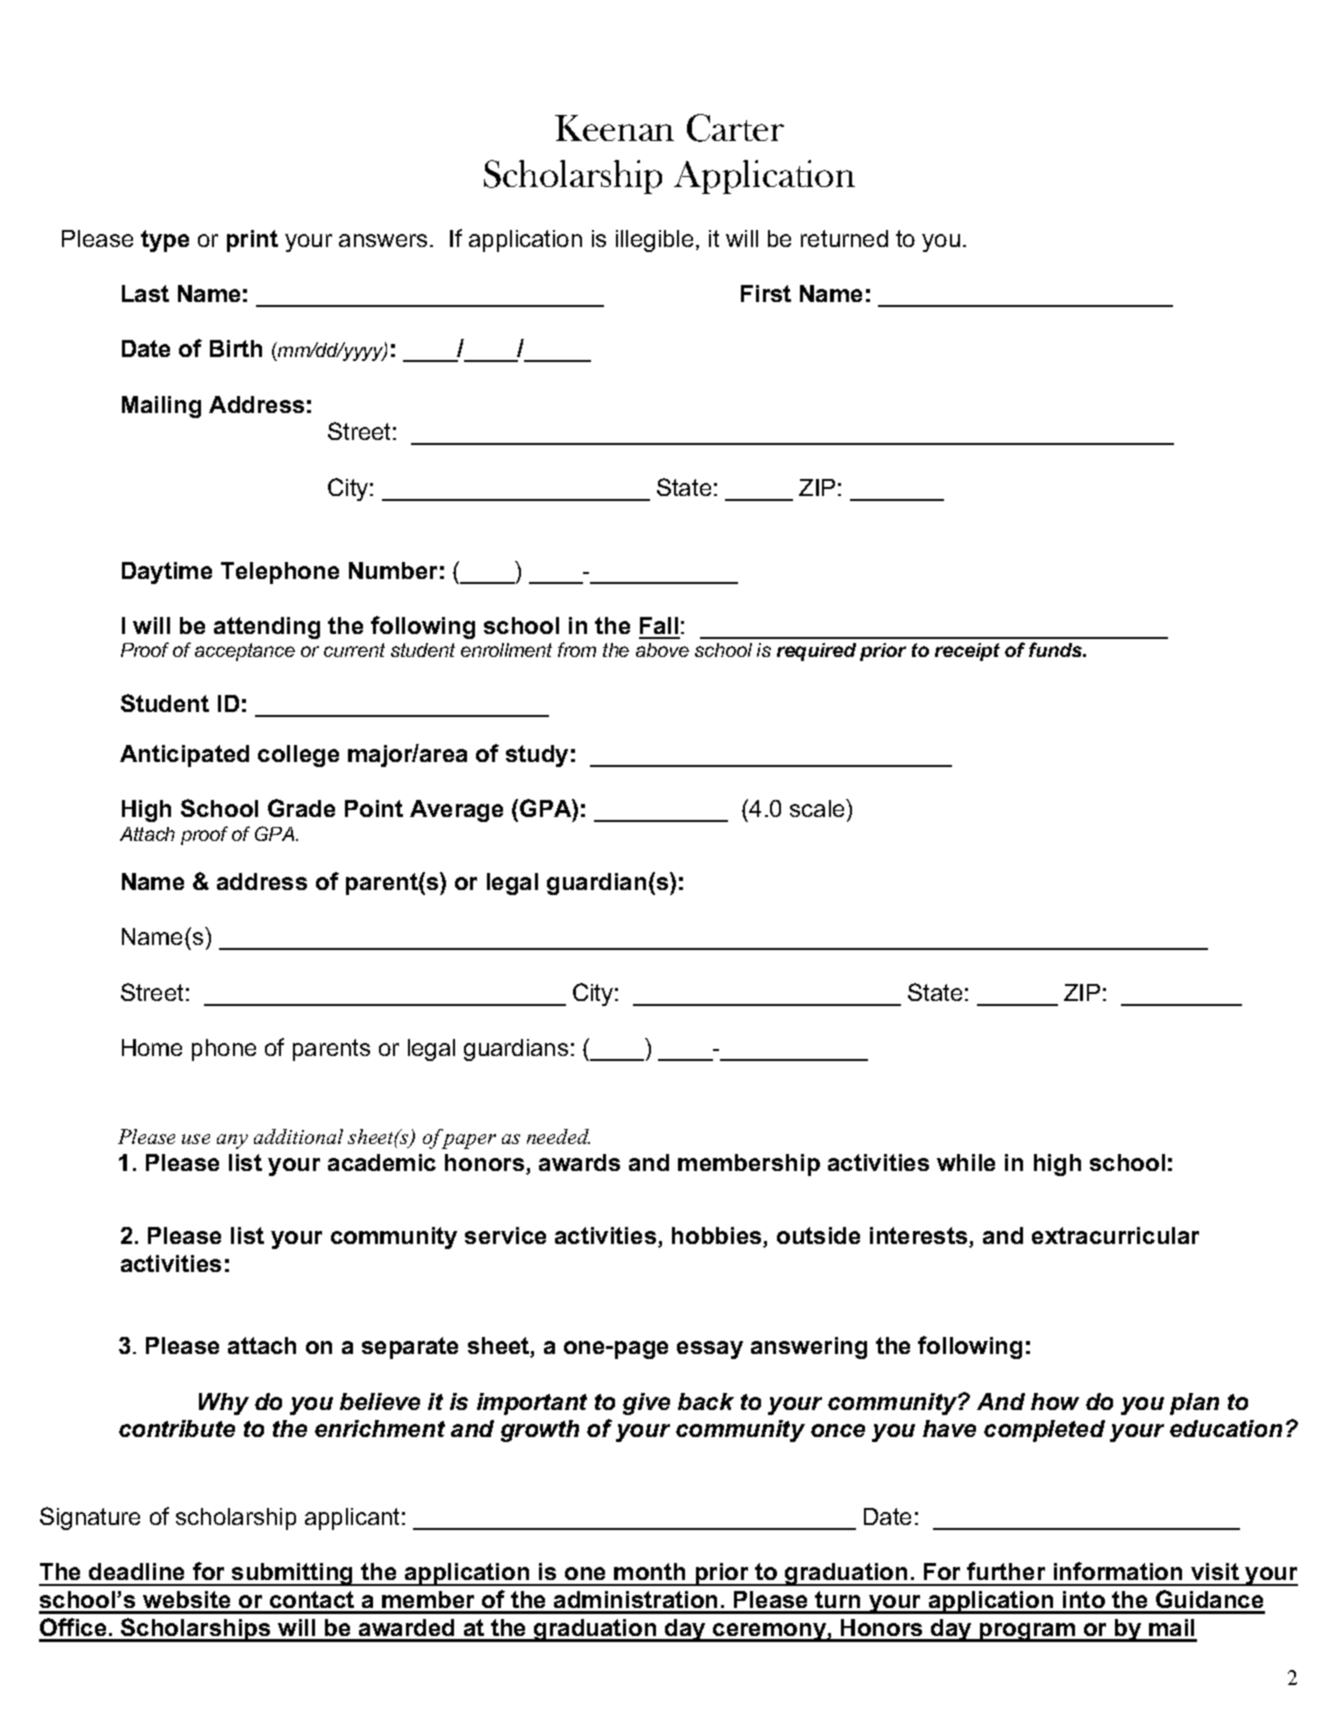  I want to click on Grade, so click(301, 808).
